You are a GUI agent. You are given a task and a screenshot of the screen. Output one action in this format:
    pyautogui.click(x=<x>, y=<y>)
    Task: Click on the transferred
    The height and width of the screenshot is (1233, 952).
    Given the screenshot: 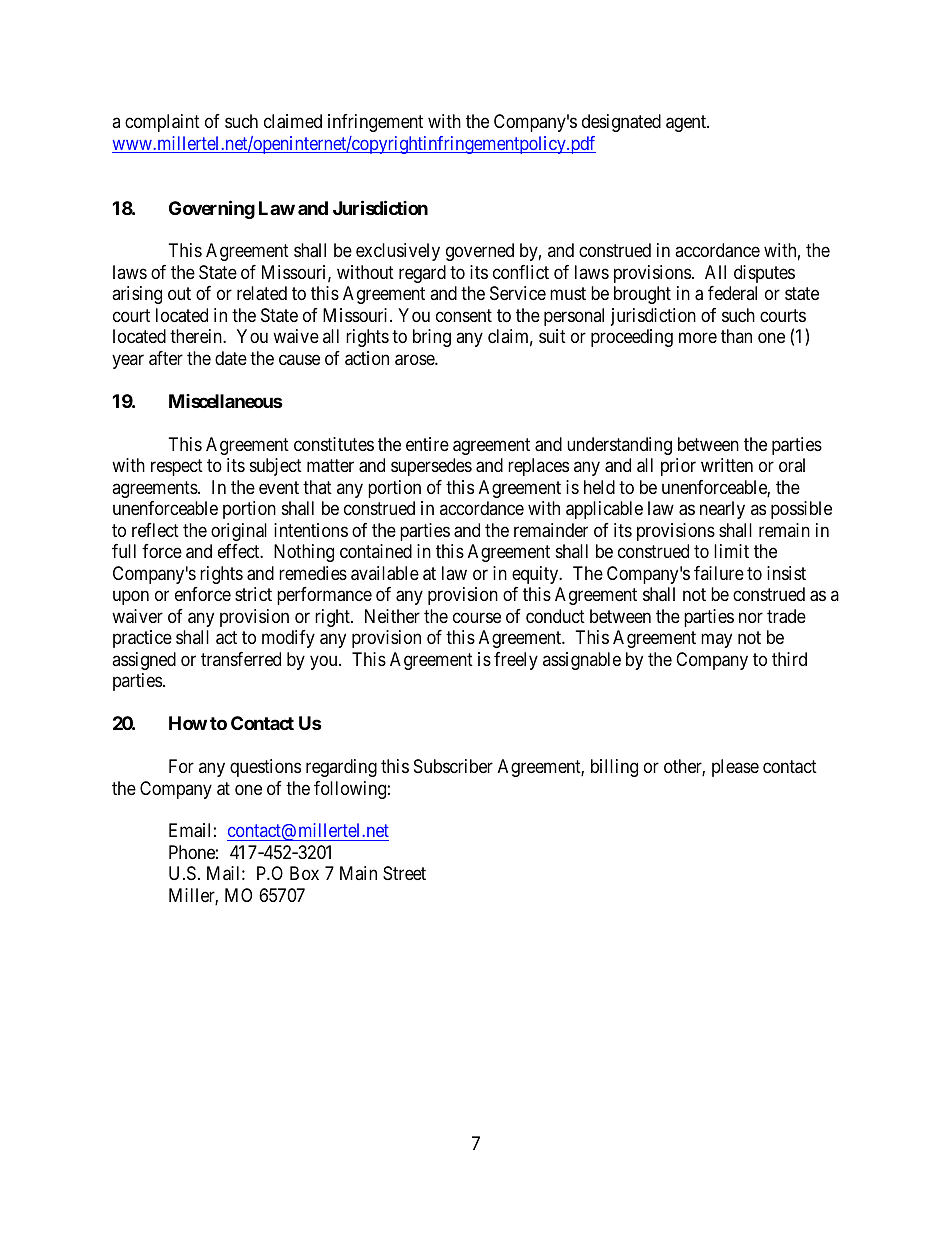 What is the action you would take?
    pyautogui.click(x=241, y=659)
